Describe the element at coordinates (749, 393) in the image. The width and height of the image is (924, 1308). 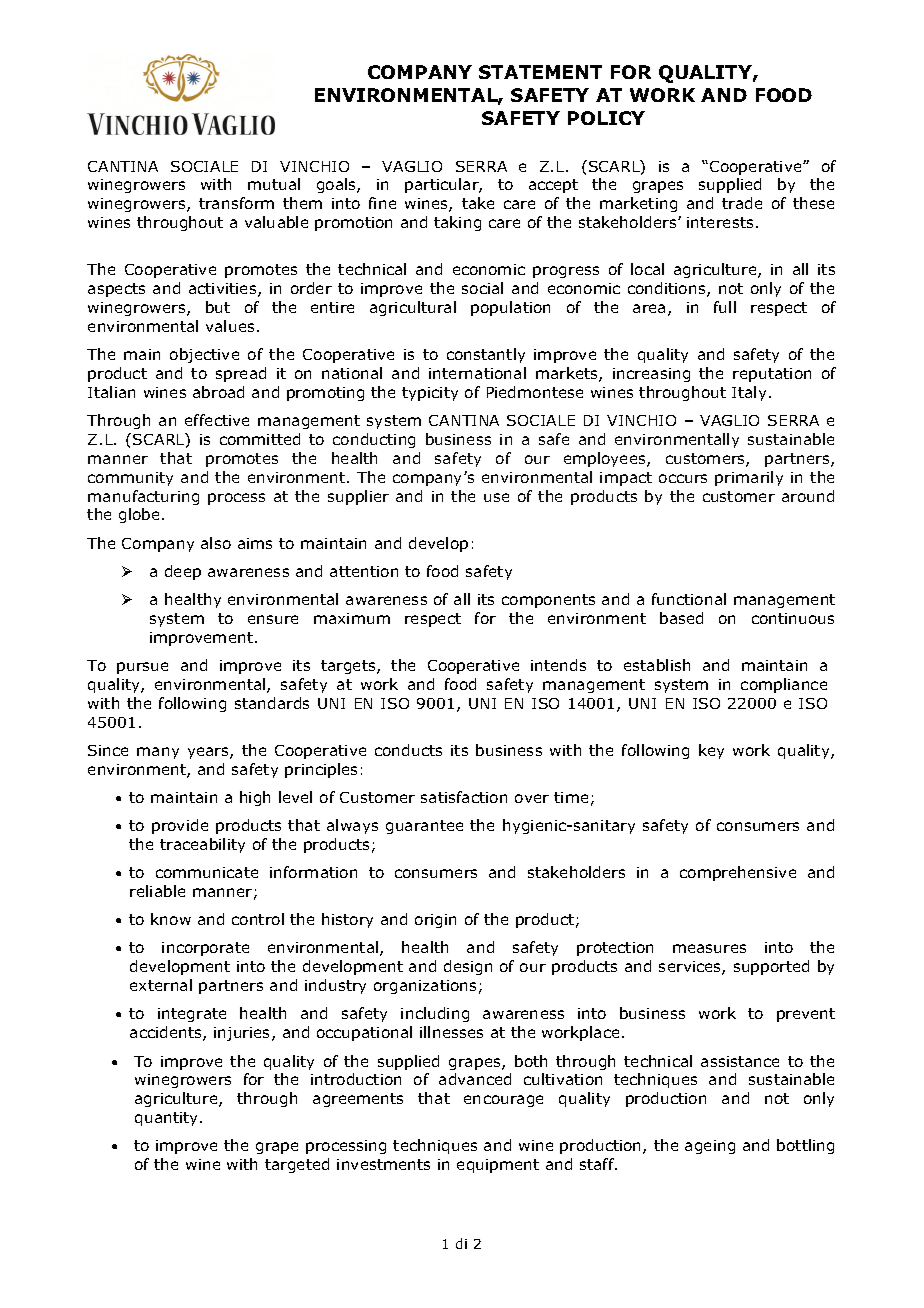
I see `Italy` at that location.
